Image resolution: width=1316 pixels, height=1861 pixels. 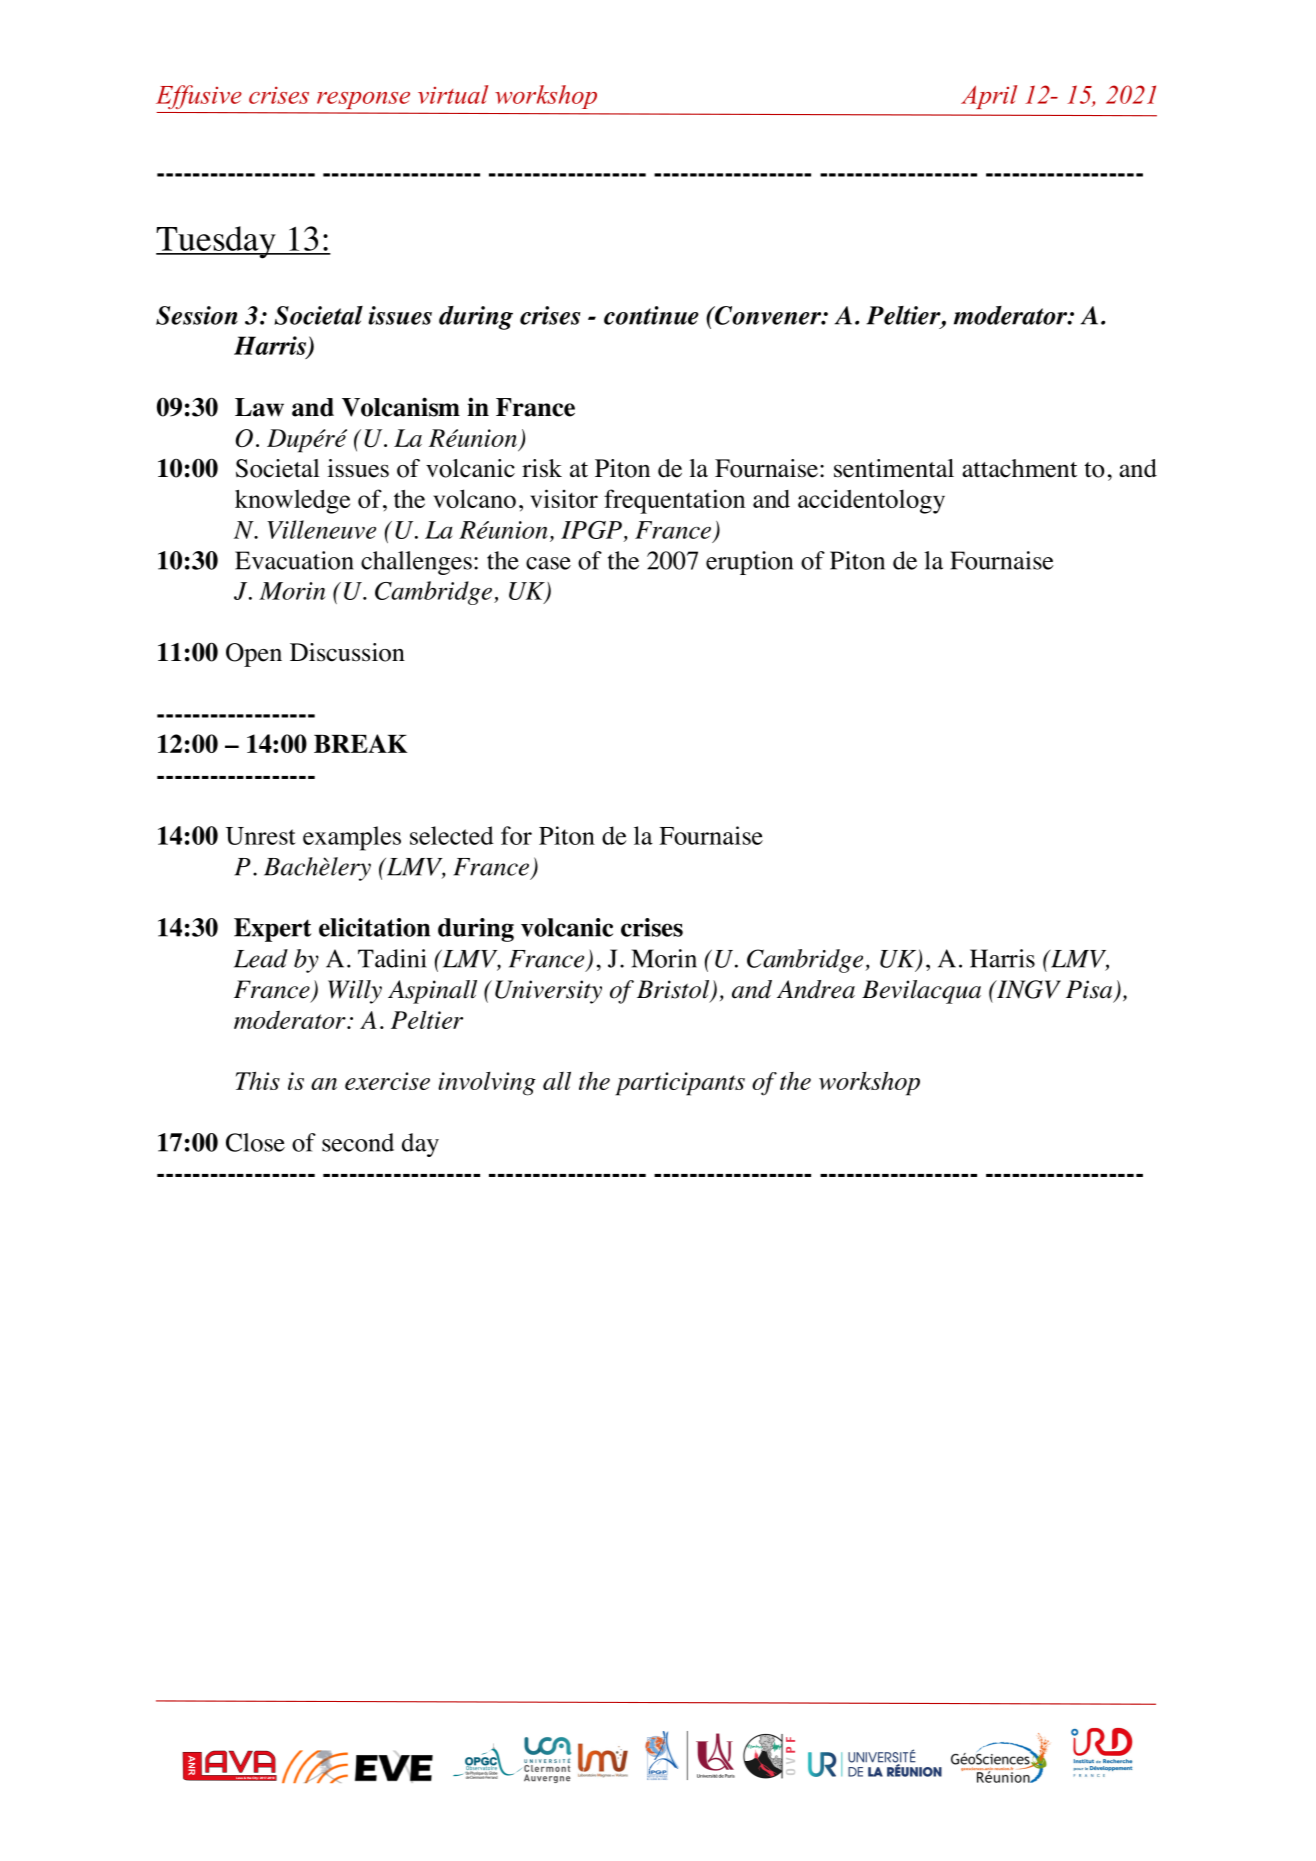 I want to click on virtual, so click(x=453, y=94).
